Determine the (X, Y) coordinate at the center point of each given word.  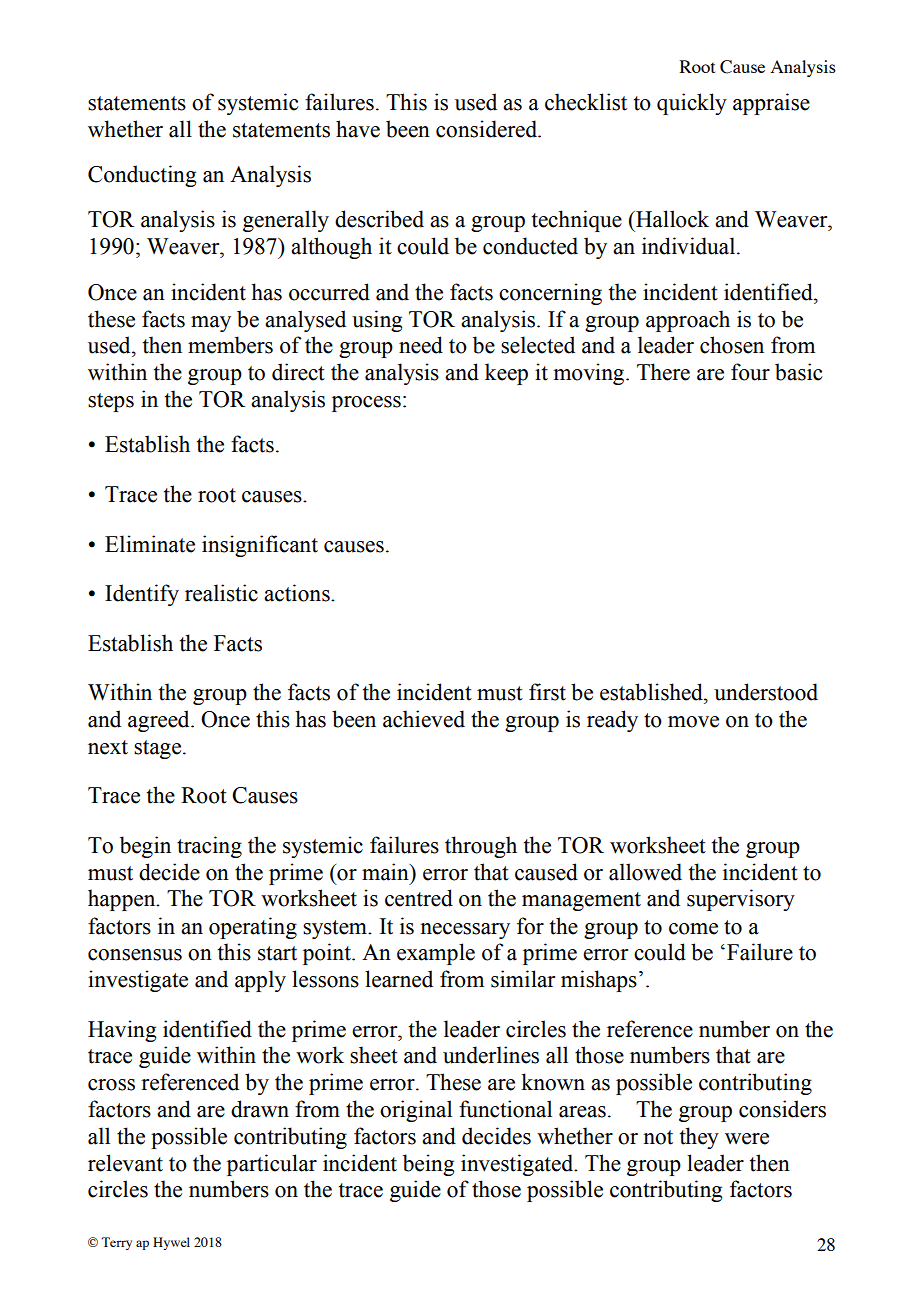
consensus (135, 955)
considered (488, 129)
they (699, 1138)
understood (766, 692)
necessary (465, 931)
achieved (424, 719)
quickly (692, 104)
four (750, 372)
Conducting (142, 176)
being (428, 1165)
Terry (116, 1243)
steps (111, 402)
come (693, 929)
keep (506, 374)
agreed (160, 721)
